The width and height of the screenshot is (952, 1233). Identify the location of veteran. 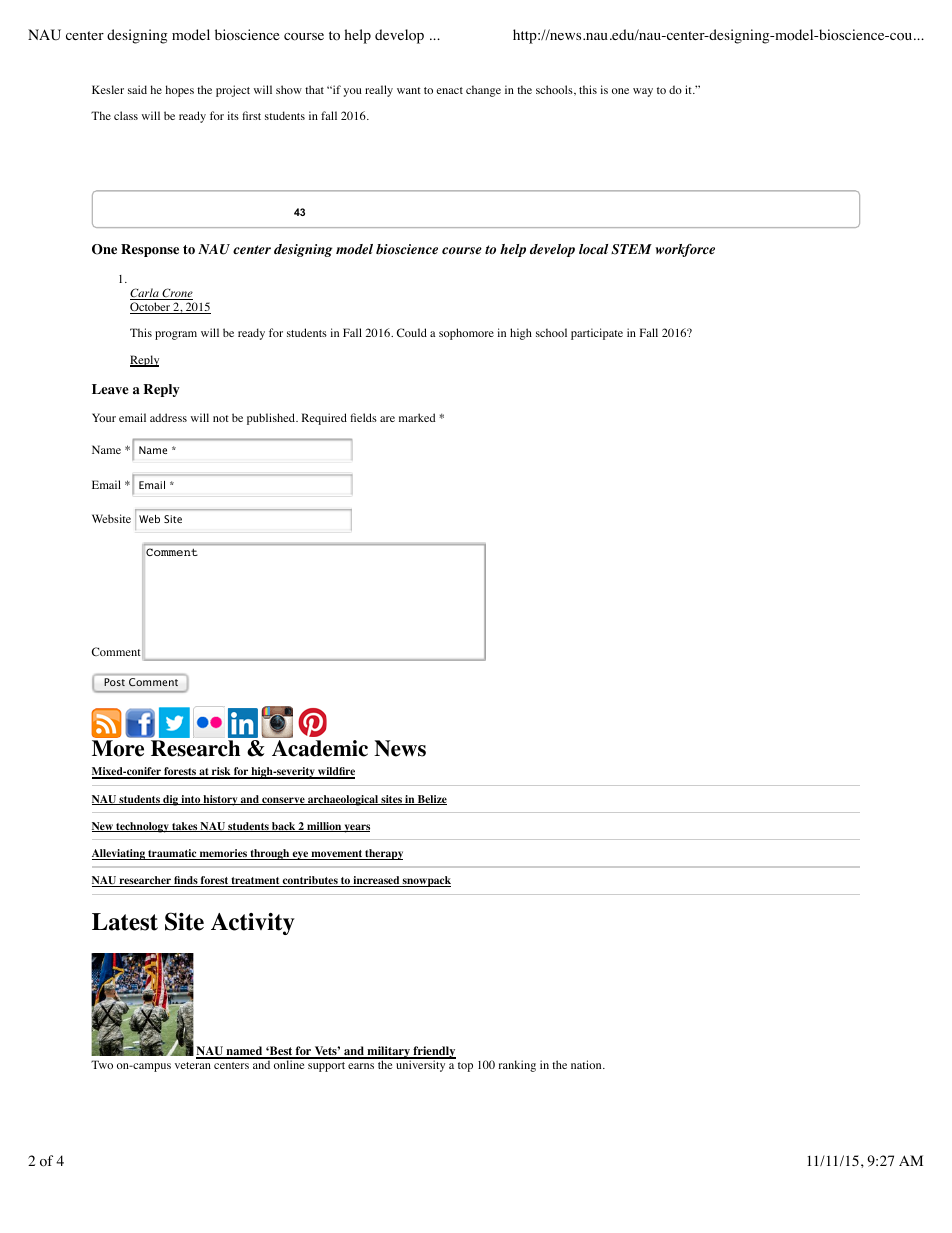
(193, 1065).
